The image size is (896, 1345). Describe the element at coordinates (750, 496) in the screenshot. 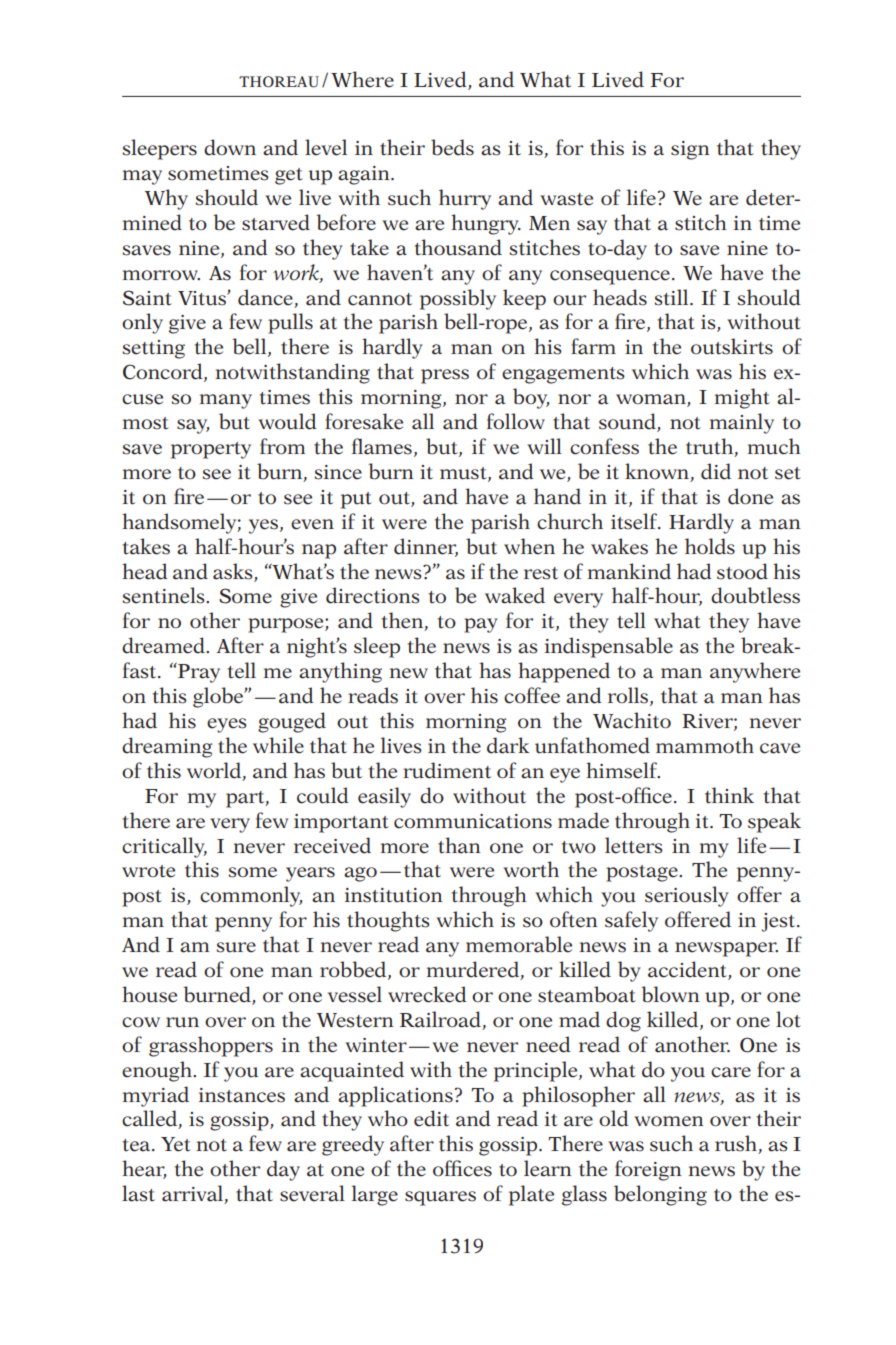

I see `done` at that location.
